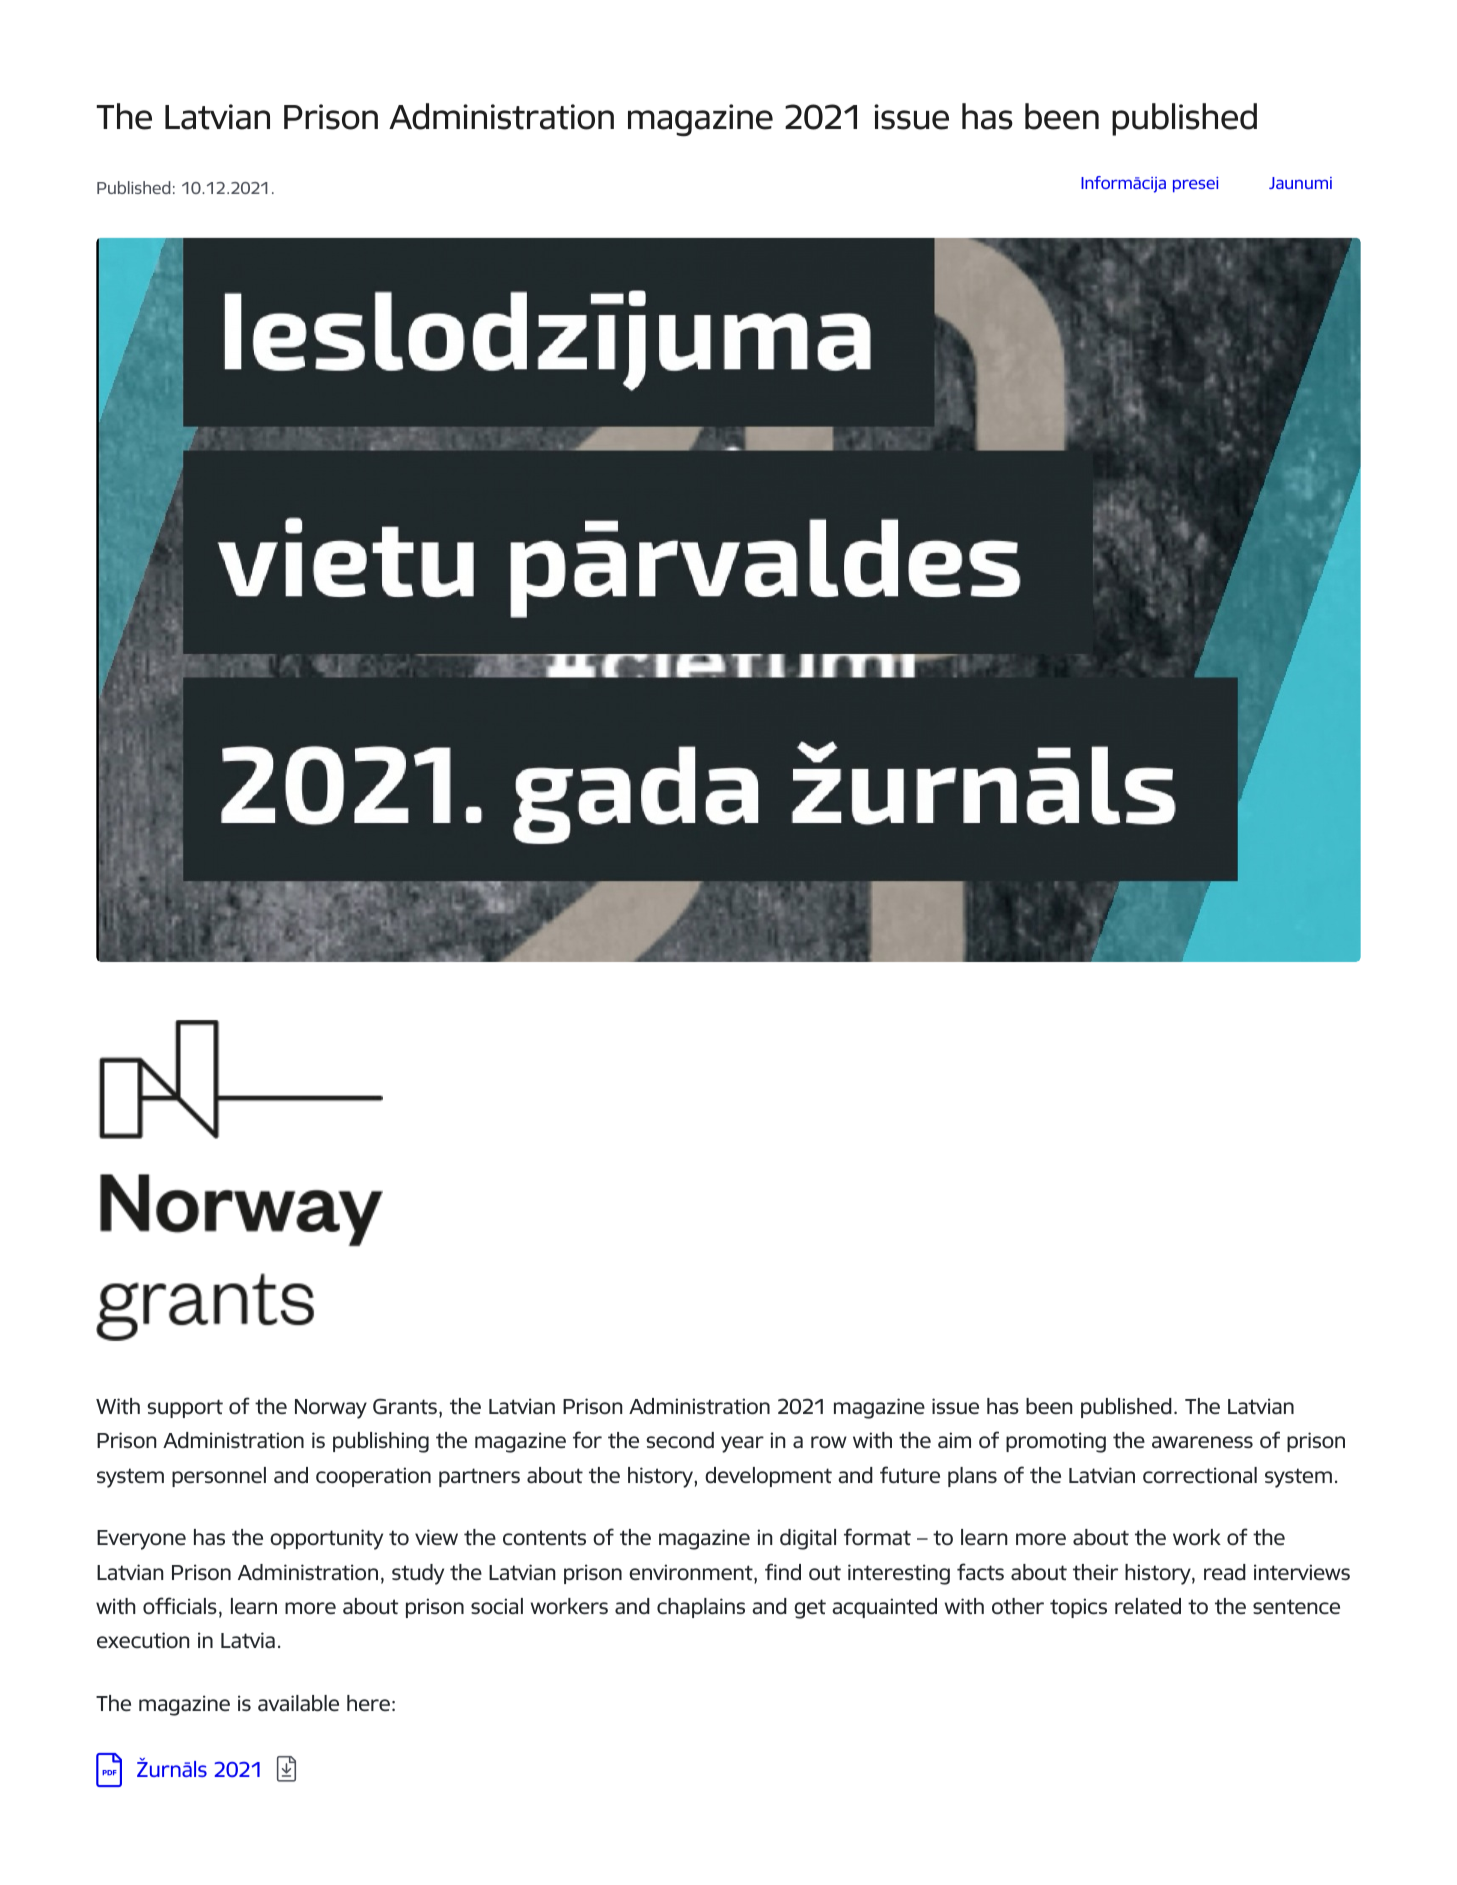 This screenshot has height=1885, width=1457. I want to click on awareness, so click(1202, 1442).
